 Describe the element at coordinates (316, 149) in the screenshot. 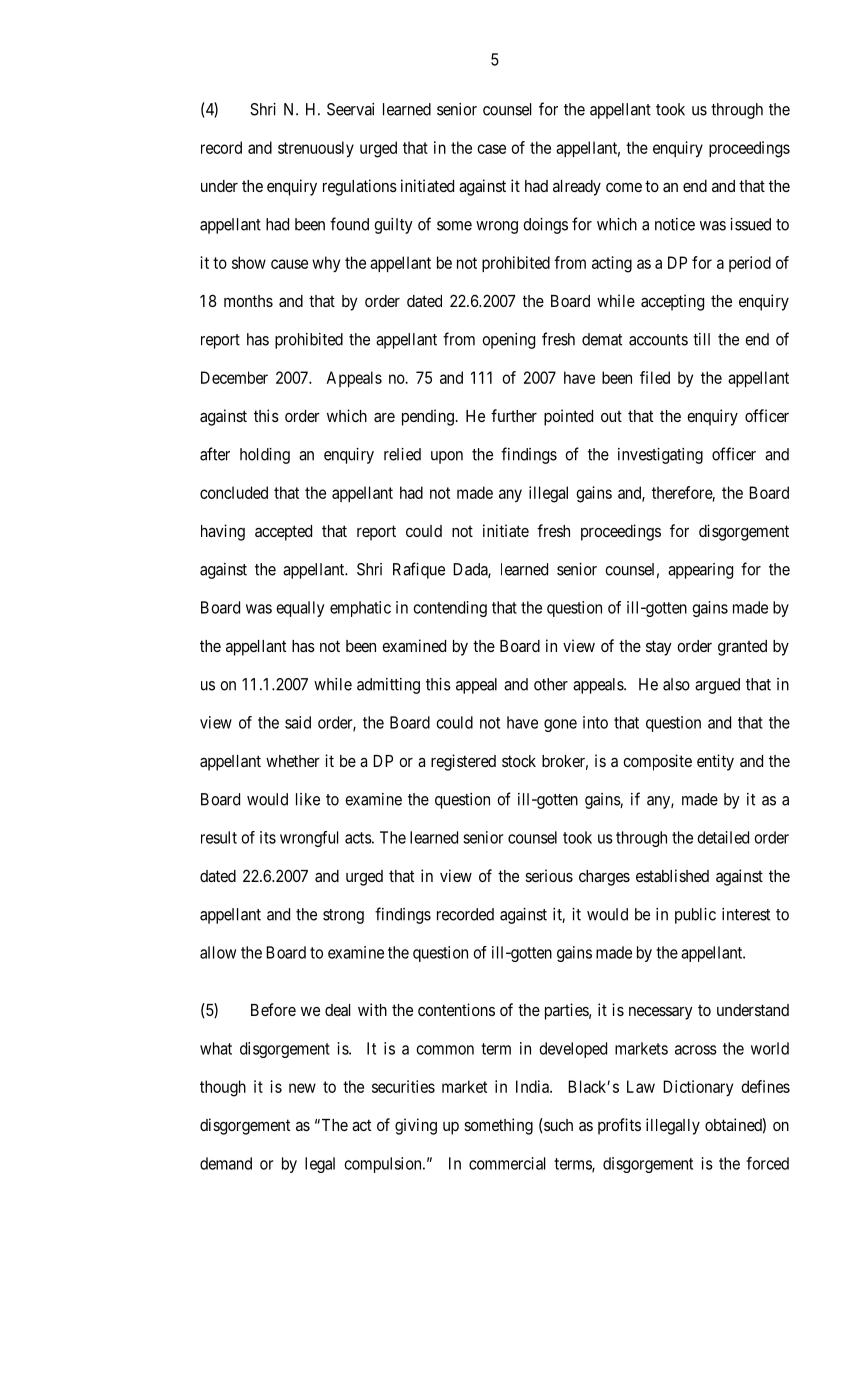

I see `strenuously` at that location.
